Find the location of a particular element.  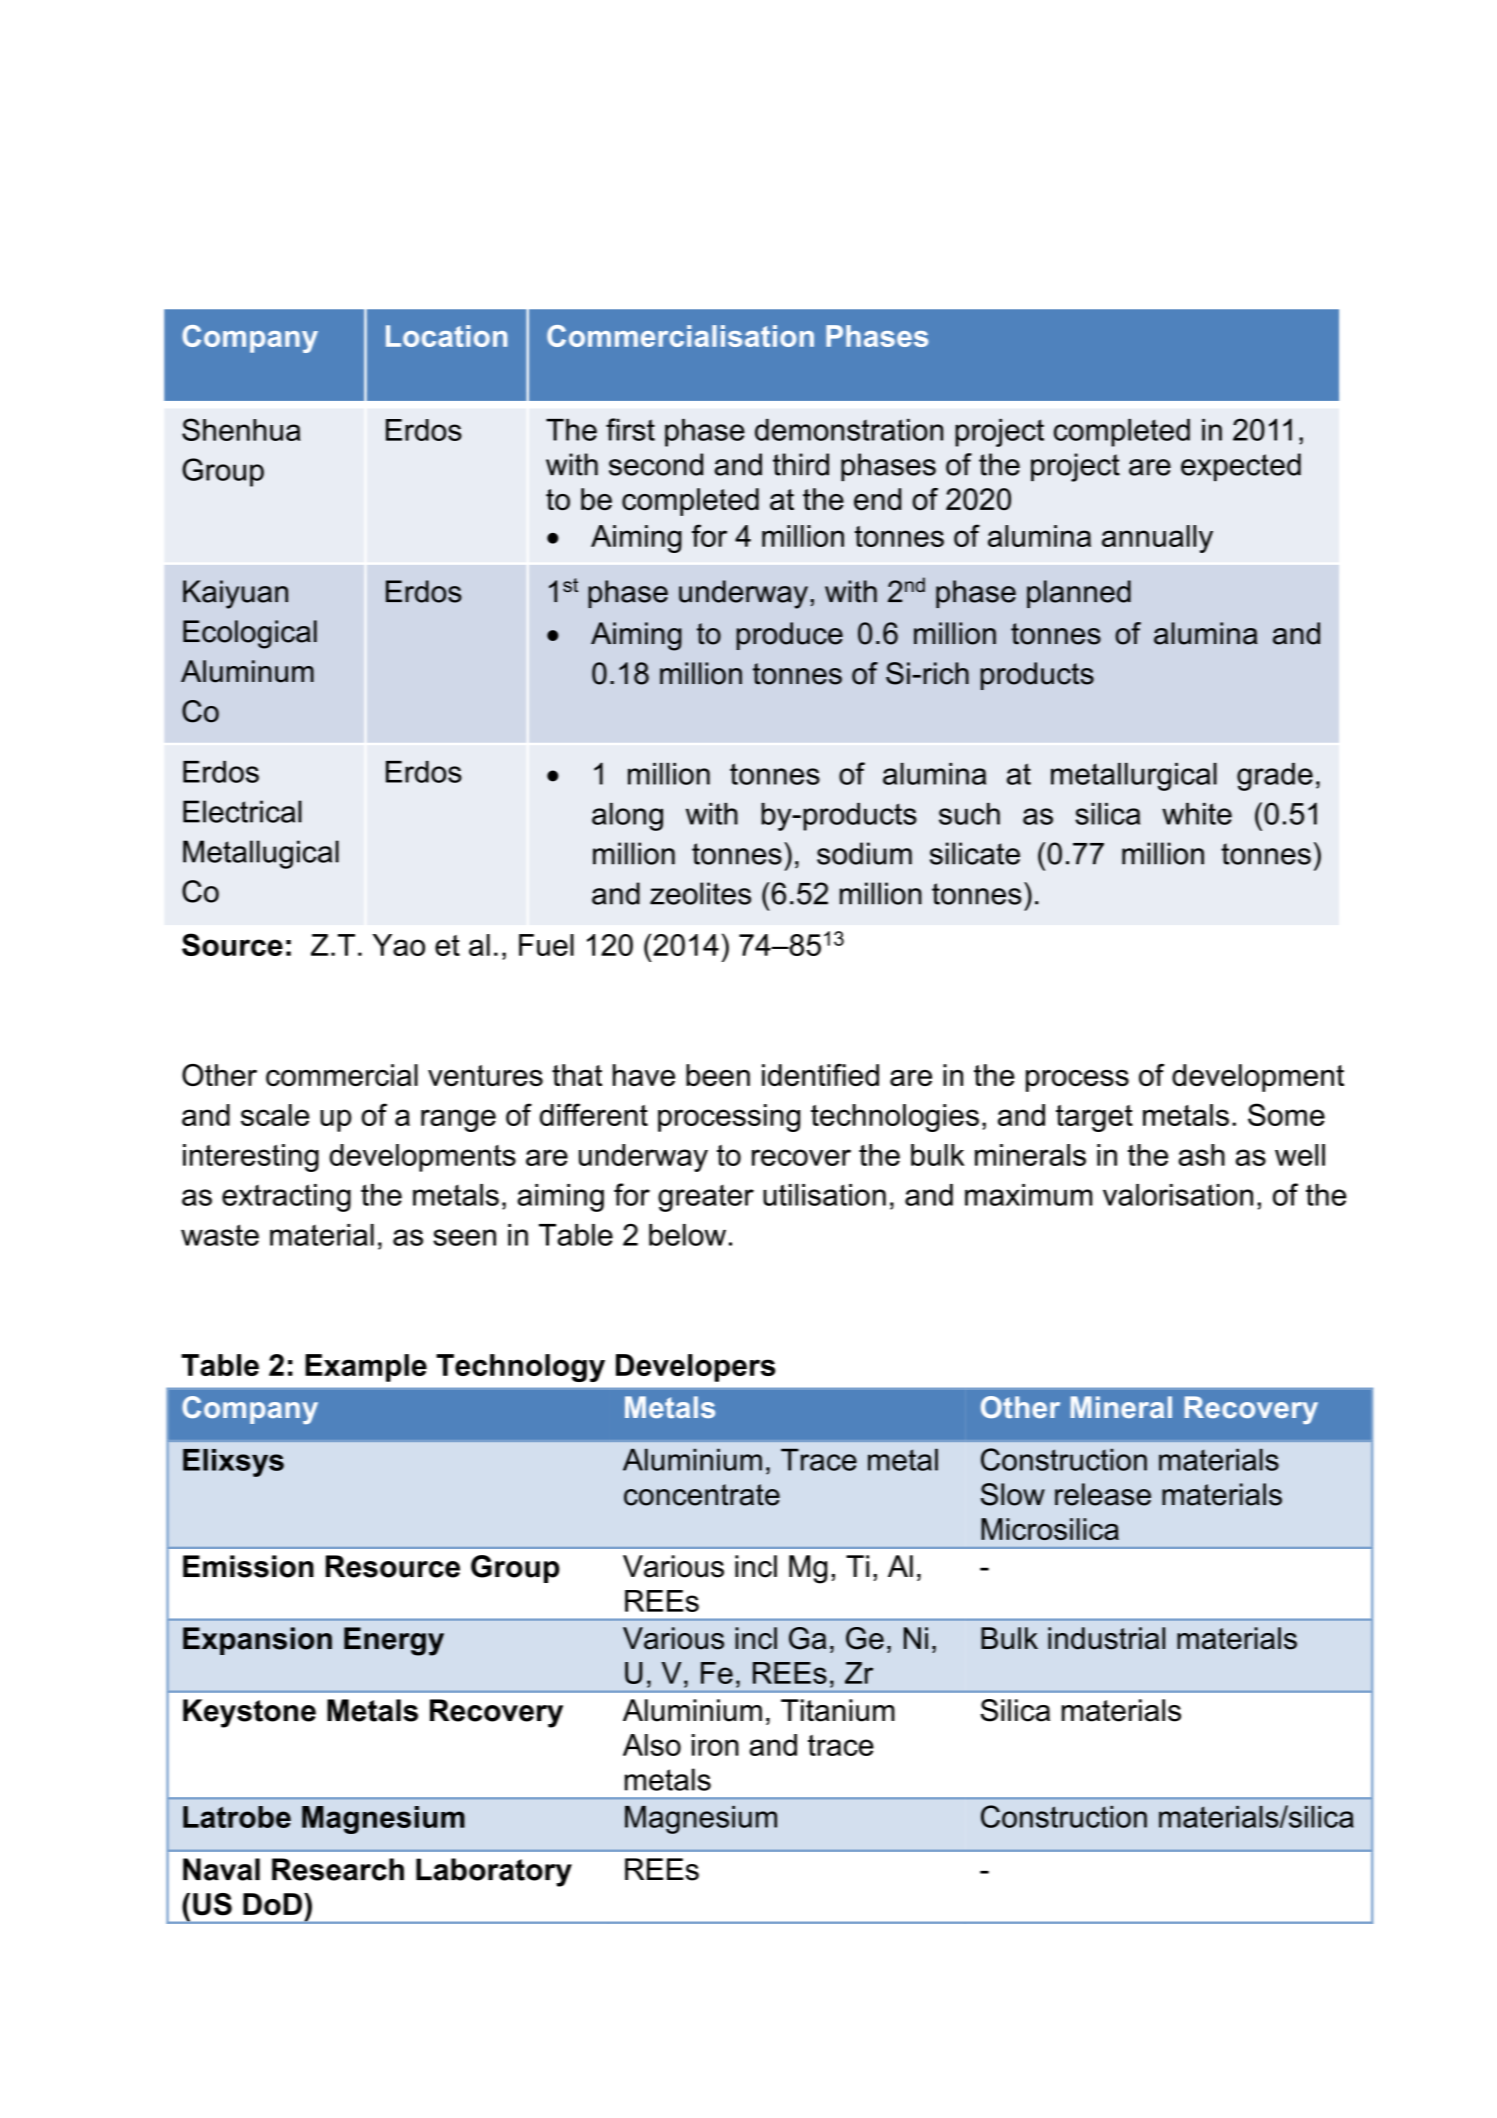

produce is located at coordinates (790, 636).
